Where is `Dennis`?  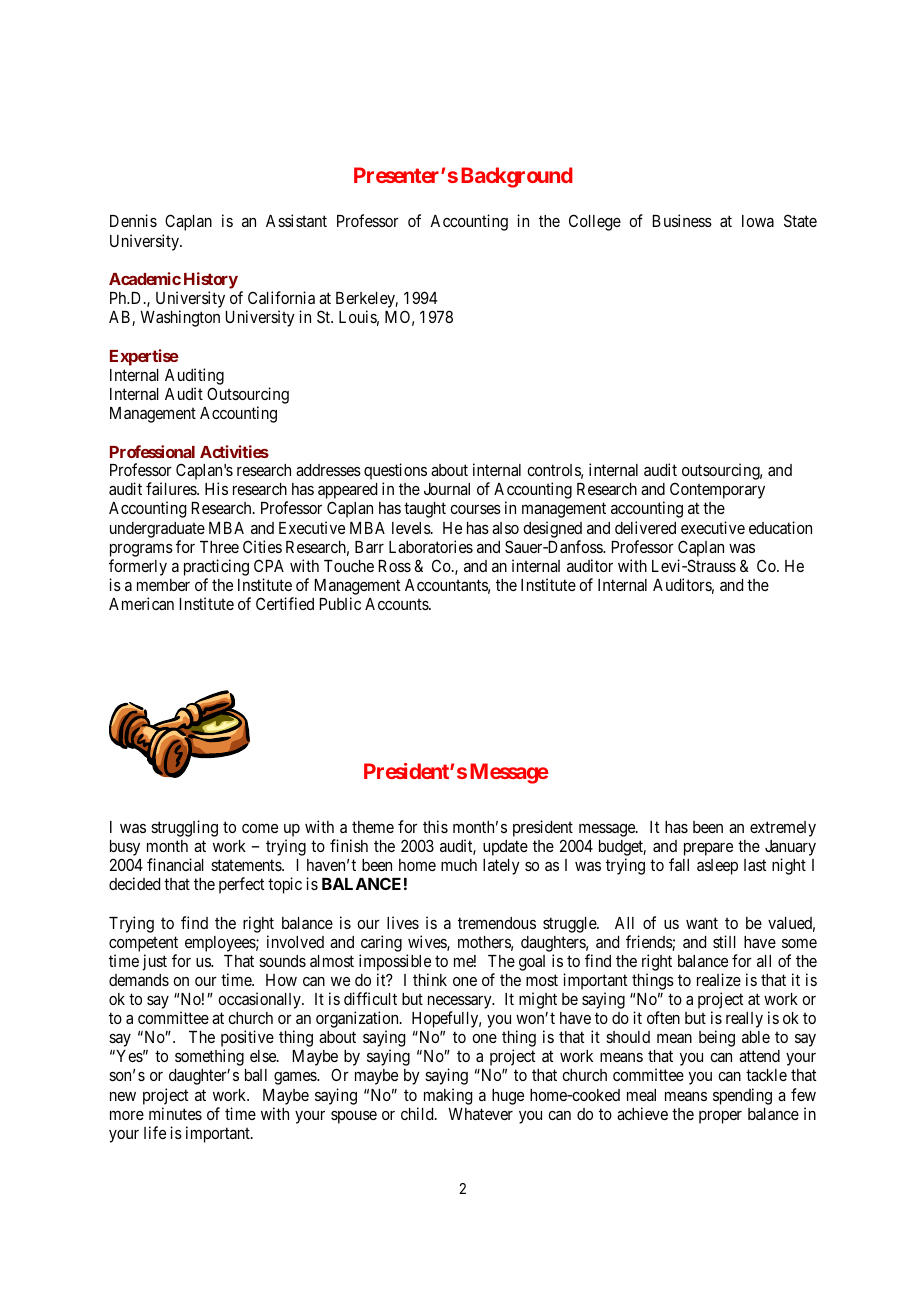 Dennis is located at coordinates (133, 220).
